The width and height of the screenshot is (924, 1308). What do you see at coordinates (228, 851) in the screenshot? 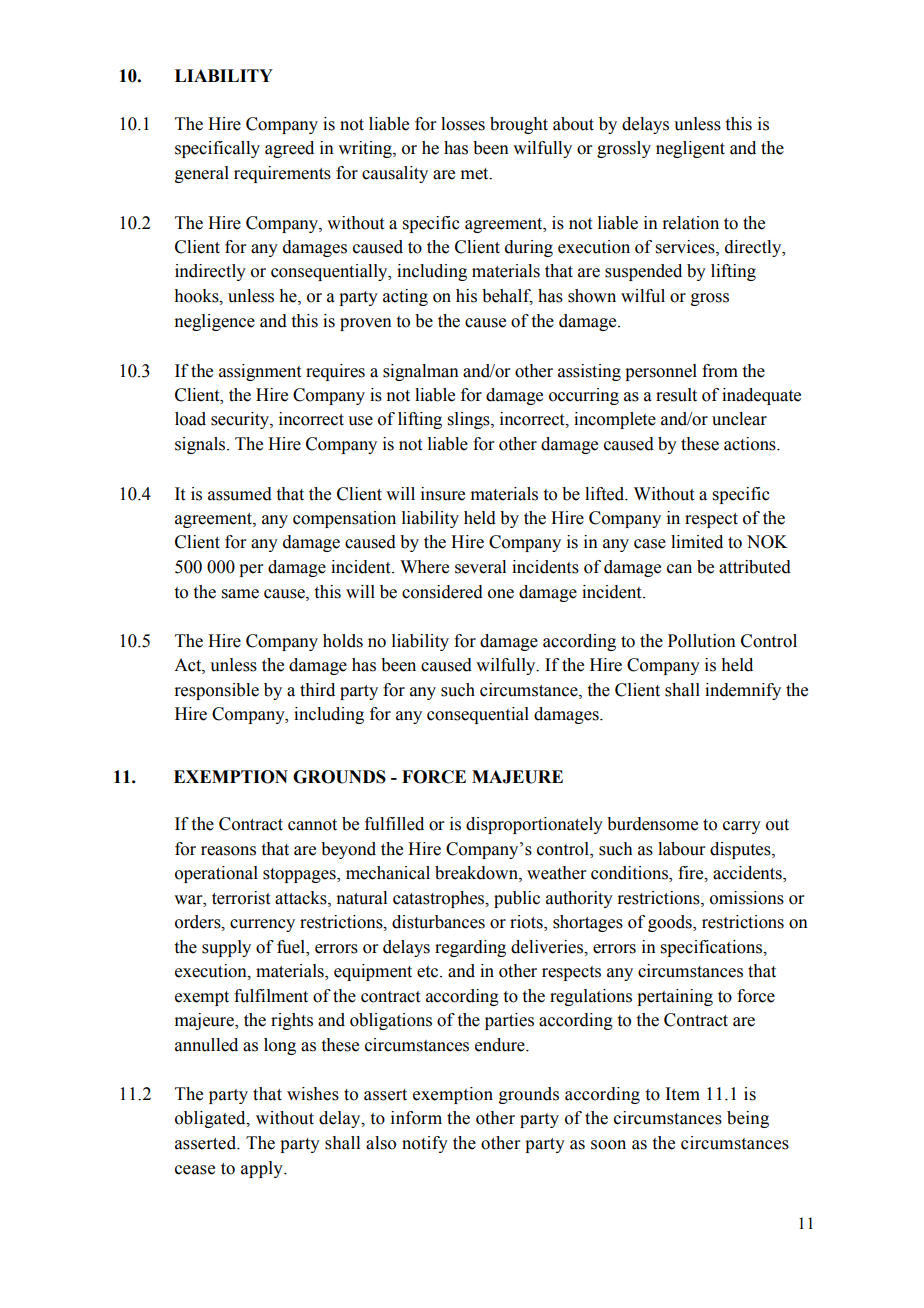
I see `reasons` at bounding box center [228, 851].
